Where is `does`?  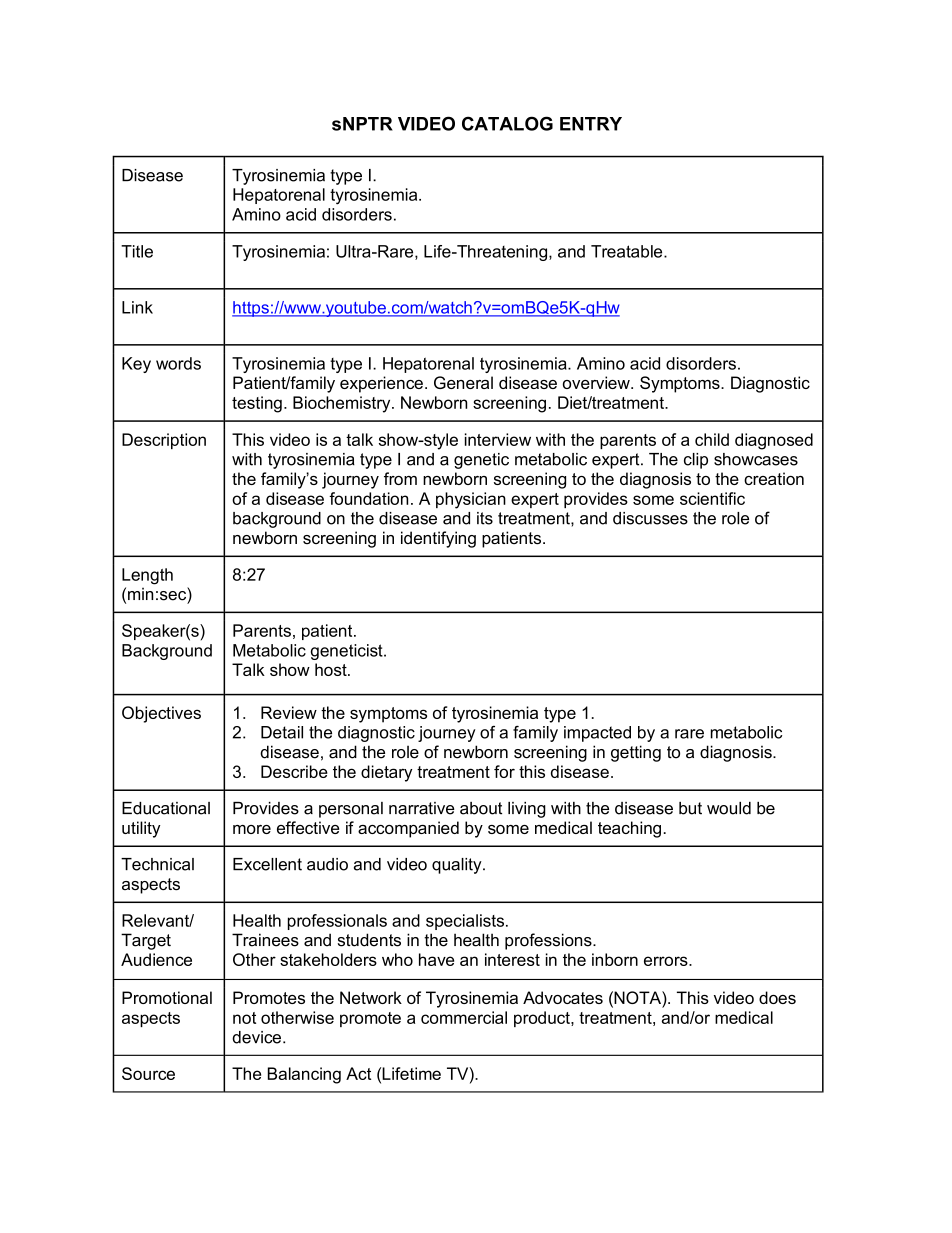
does is located at coordinates (777, 997).
